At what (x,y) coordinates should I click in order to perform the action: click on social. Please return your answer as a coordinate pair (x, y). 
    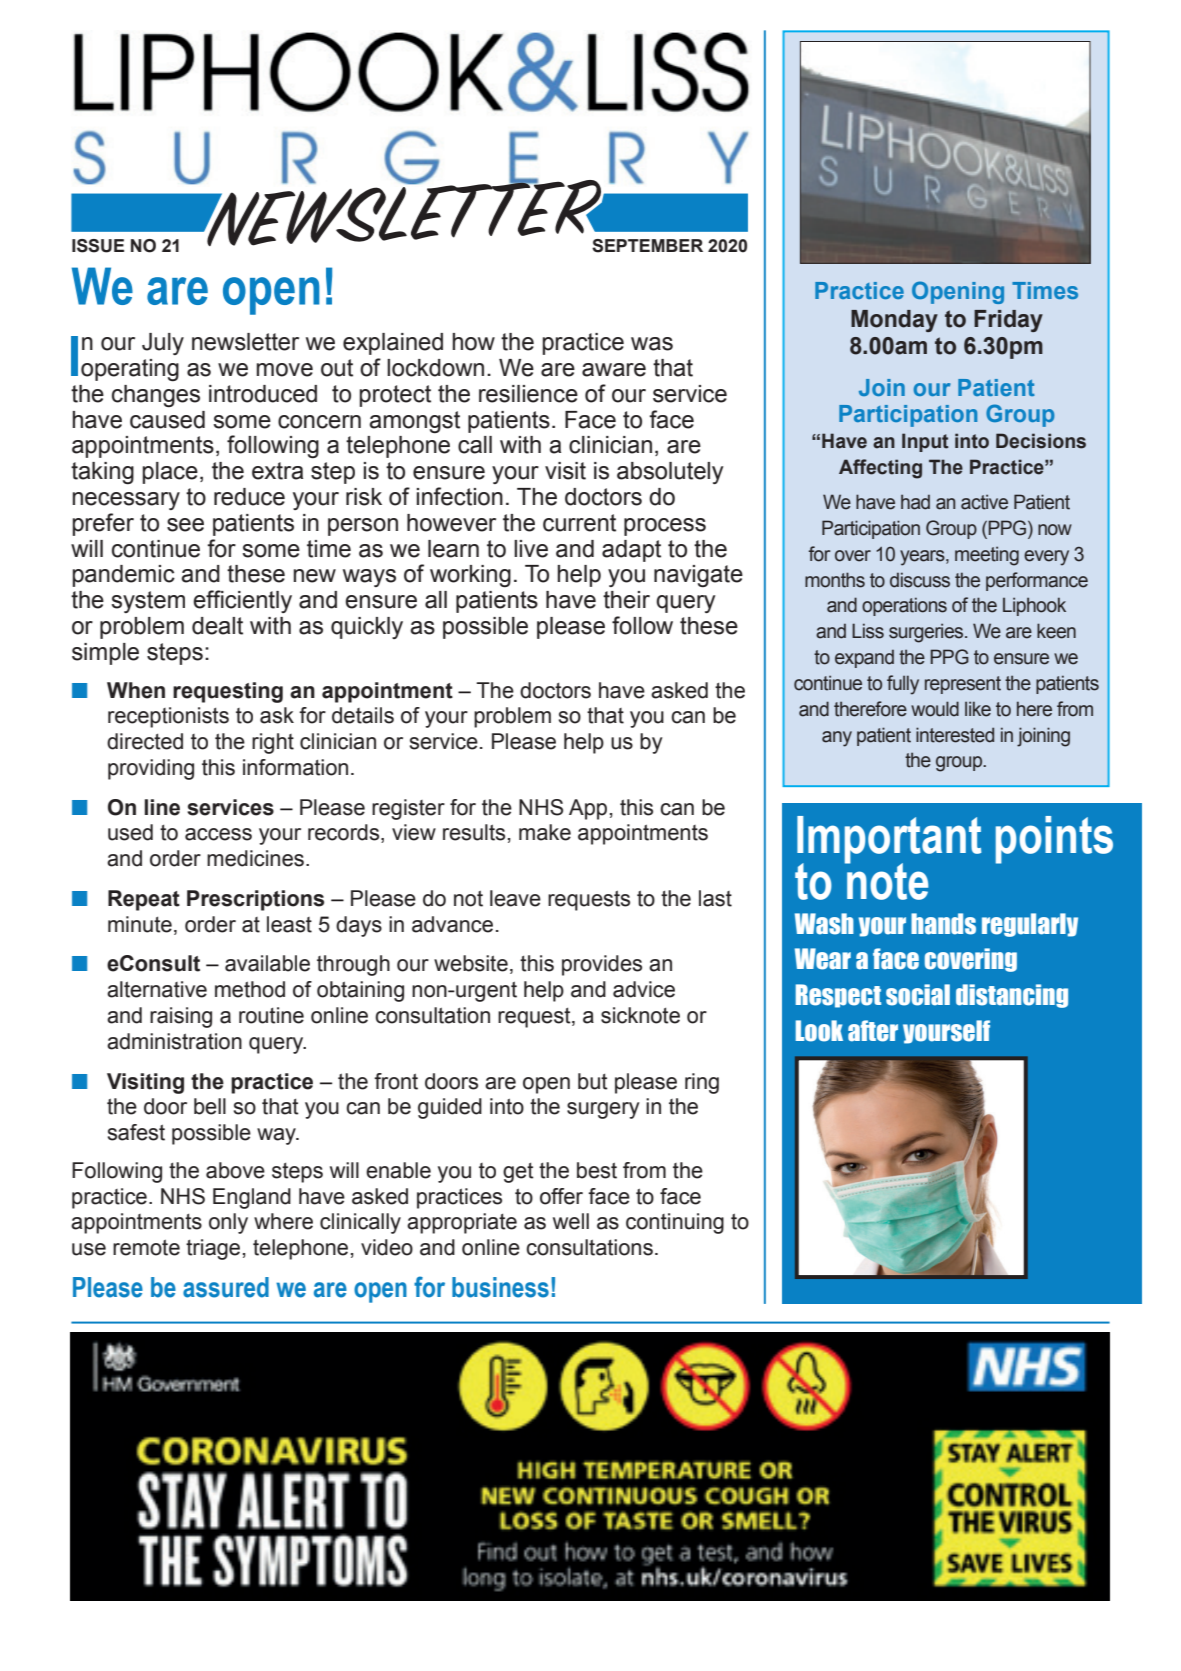
    Looking at the image, I should click on (918, 995).
